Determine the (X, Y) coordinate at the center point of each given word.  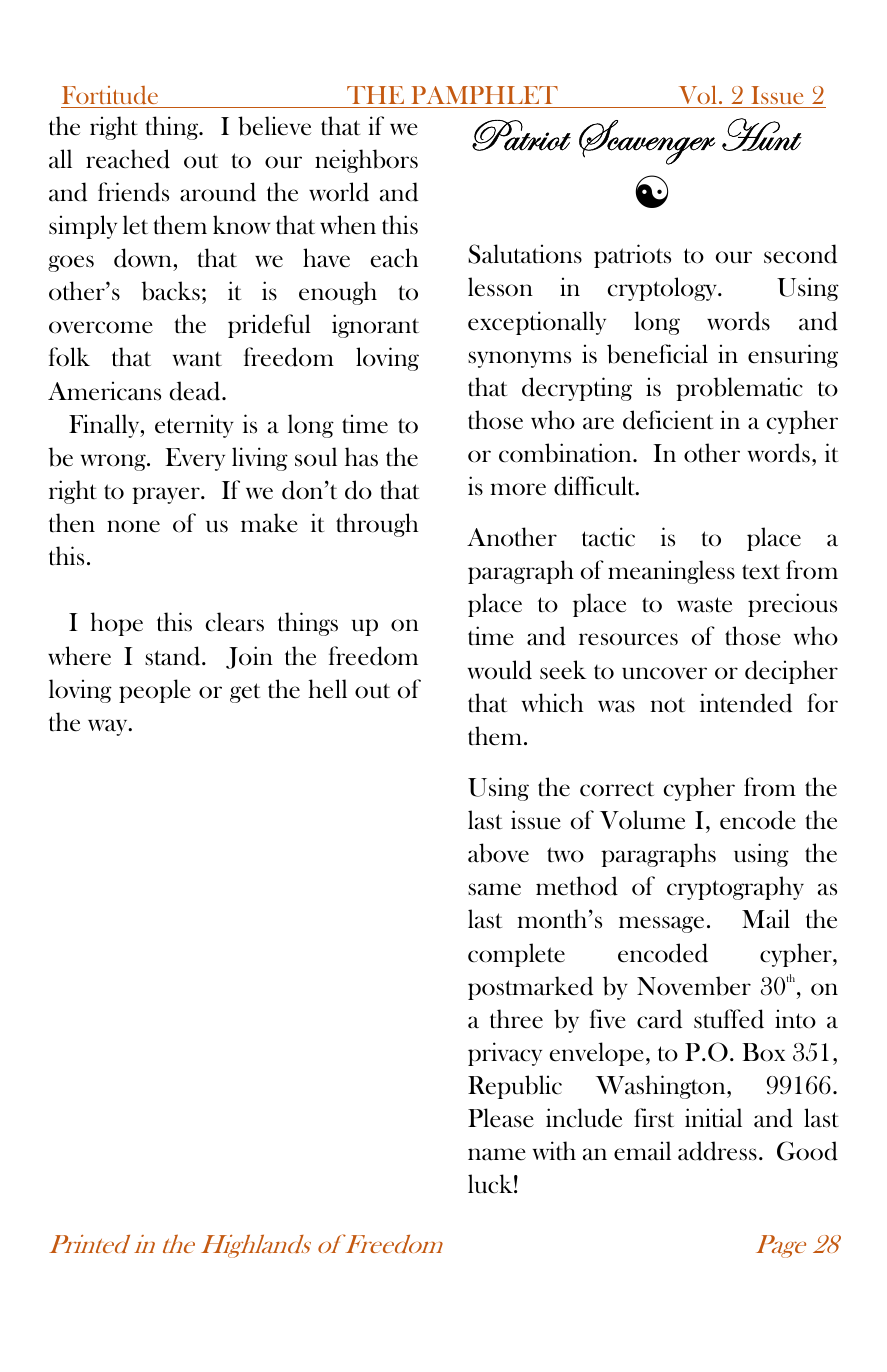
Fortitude (110, 95)
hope (116, 624)
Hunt (762, 134)
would (500, 670)
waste (704, 605)
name (497, 1154)
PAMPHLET (485, 95)
